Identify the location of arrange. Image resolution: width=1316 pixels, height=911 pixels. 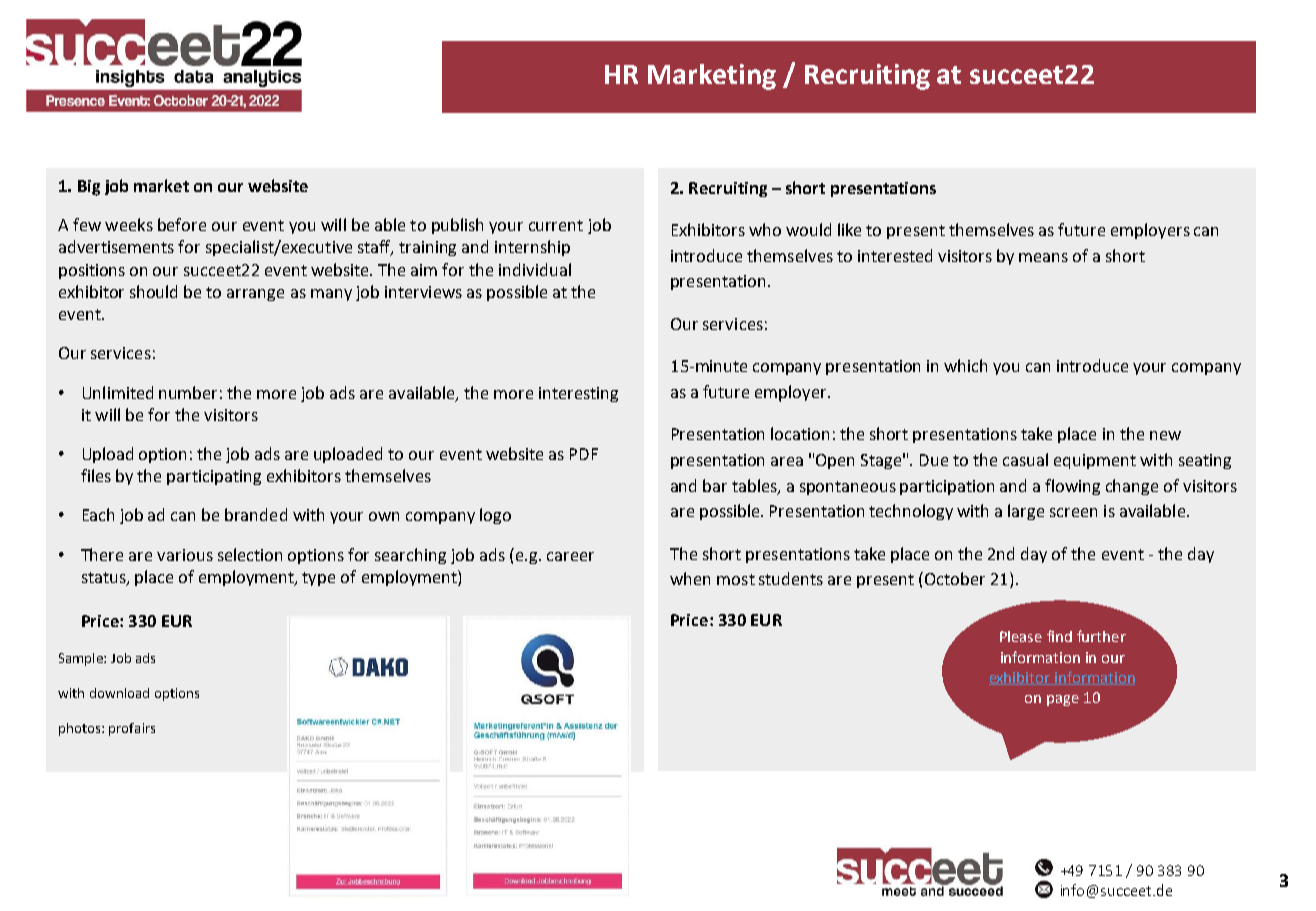
(255, 295).
